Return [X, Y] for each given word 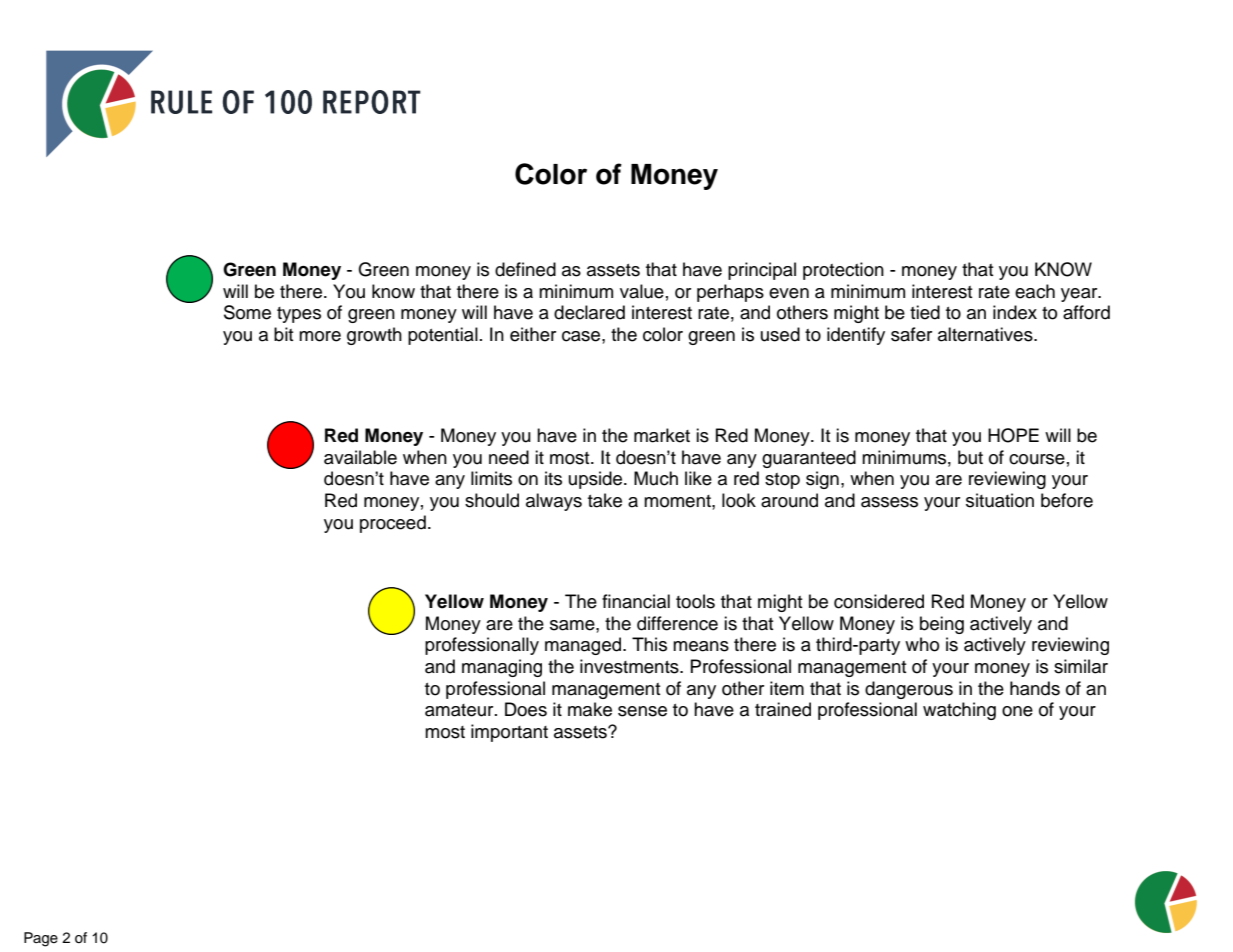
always [554, 502]
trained [783, 709]
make [590, 709]
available [360, 457]
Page [41, 939]
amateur [460, 710]
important [509, 733]
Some [247, 312]
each [1035, 291]
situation [1000, 500]
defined [525, 269]
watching [959, 711]
